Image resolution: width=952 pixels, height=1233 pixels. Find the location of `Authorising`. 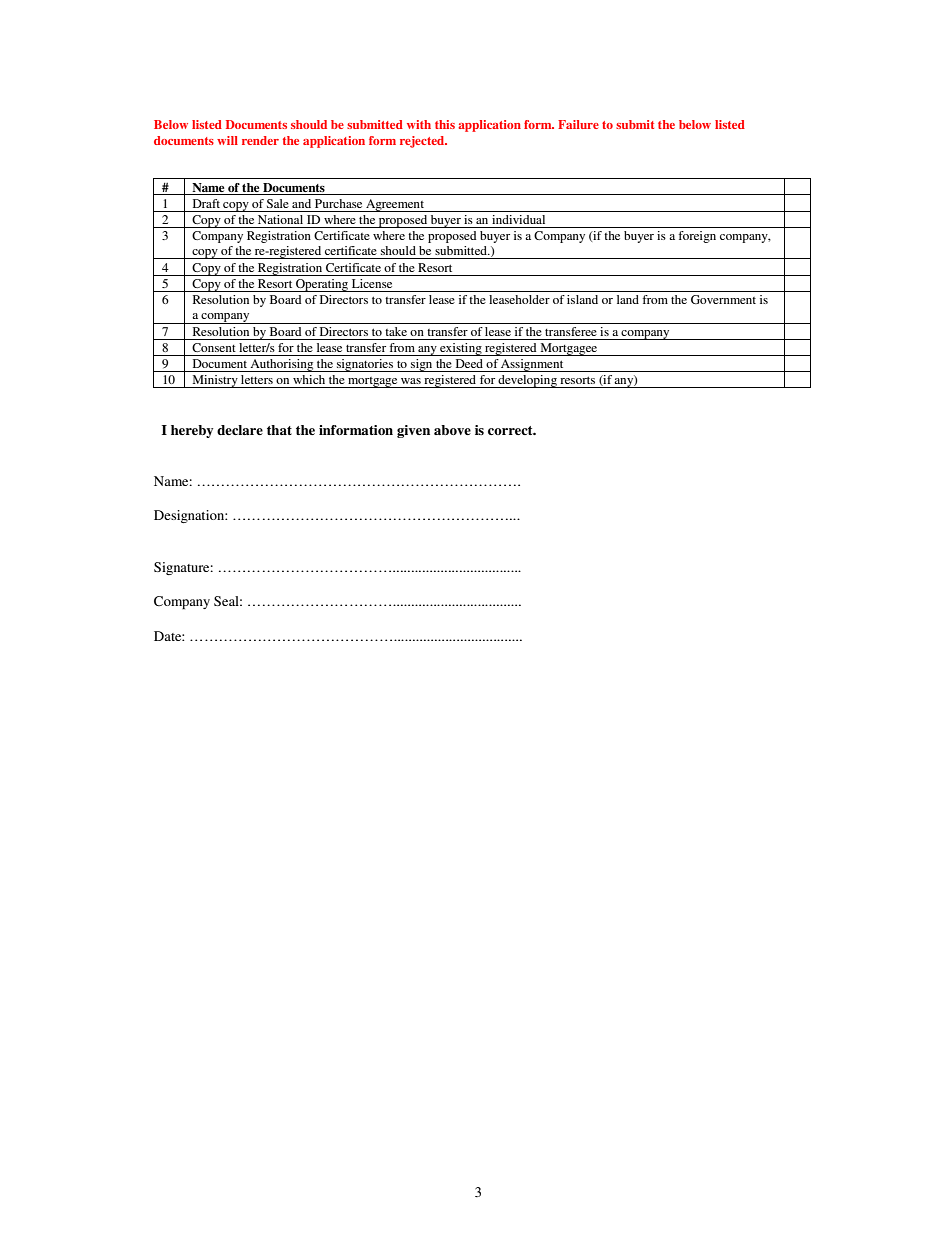

Authorising is located at coordinates (282, 365).
